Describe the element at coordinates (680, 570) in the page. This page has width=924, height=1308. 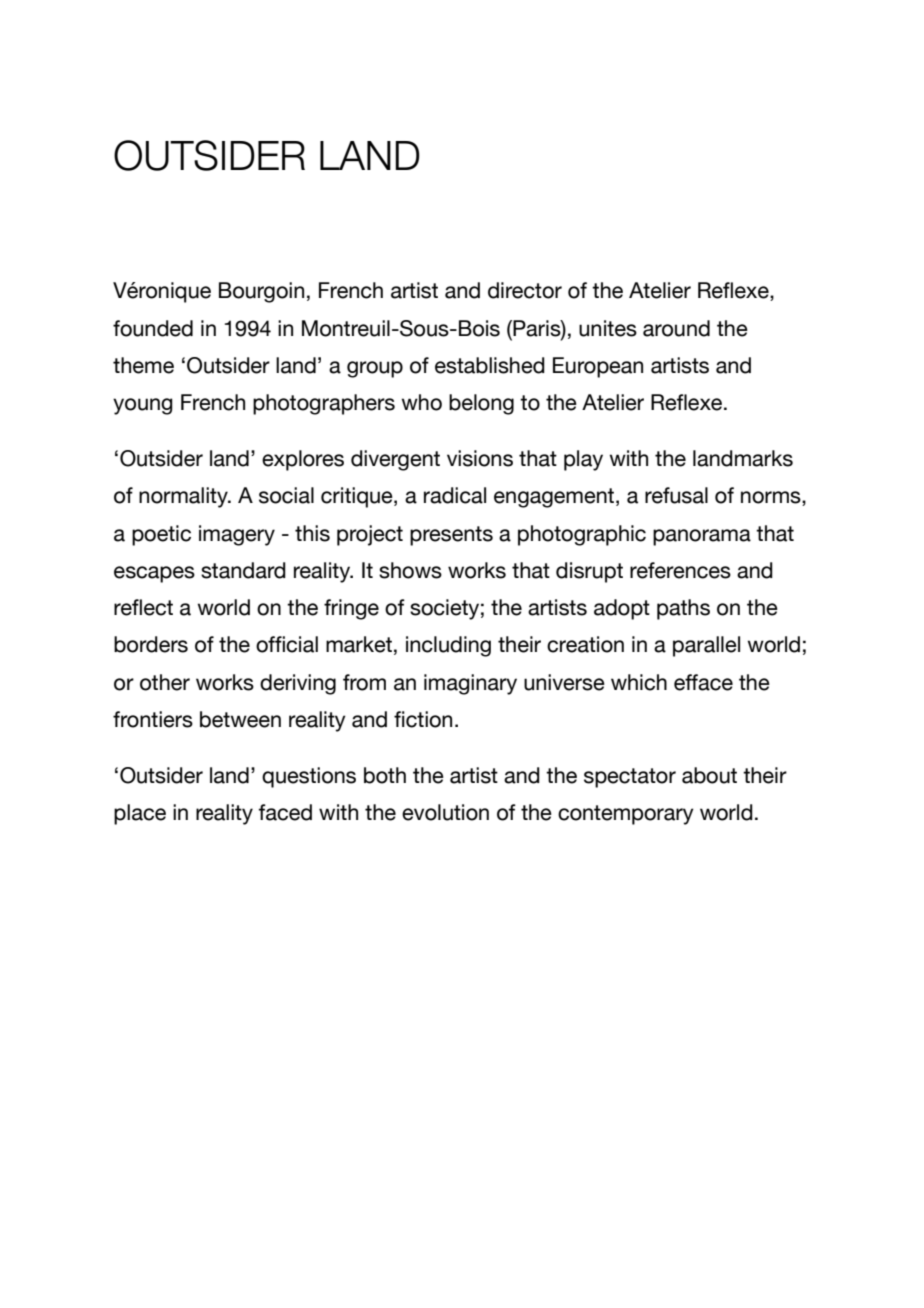
I see `references` at that location.
